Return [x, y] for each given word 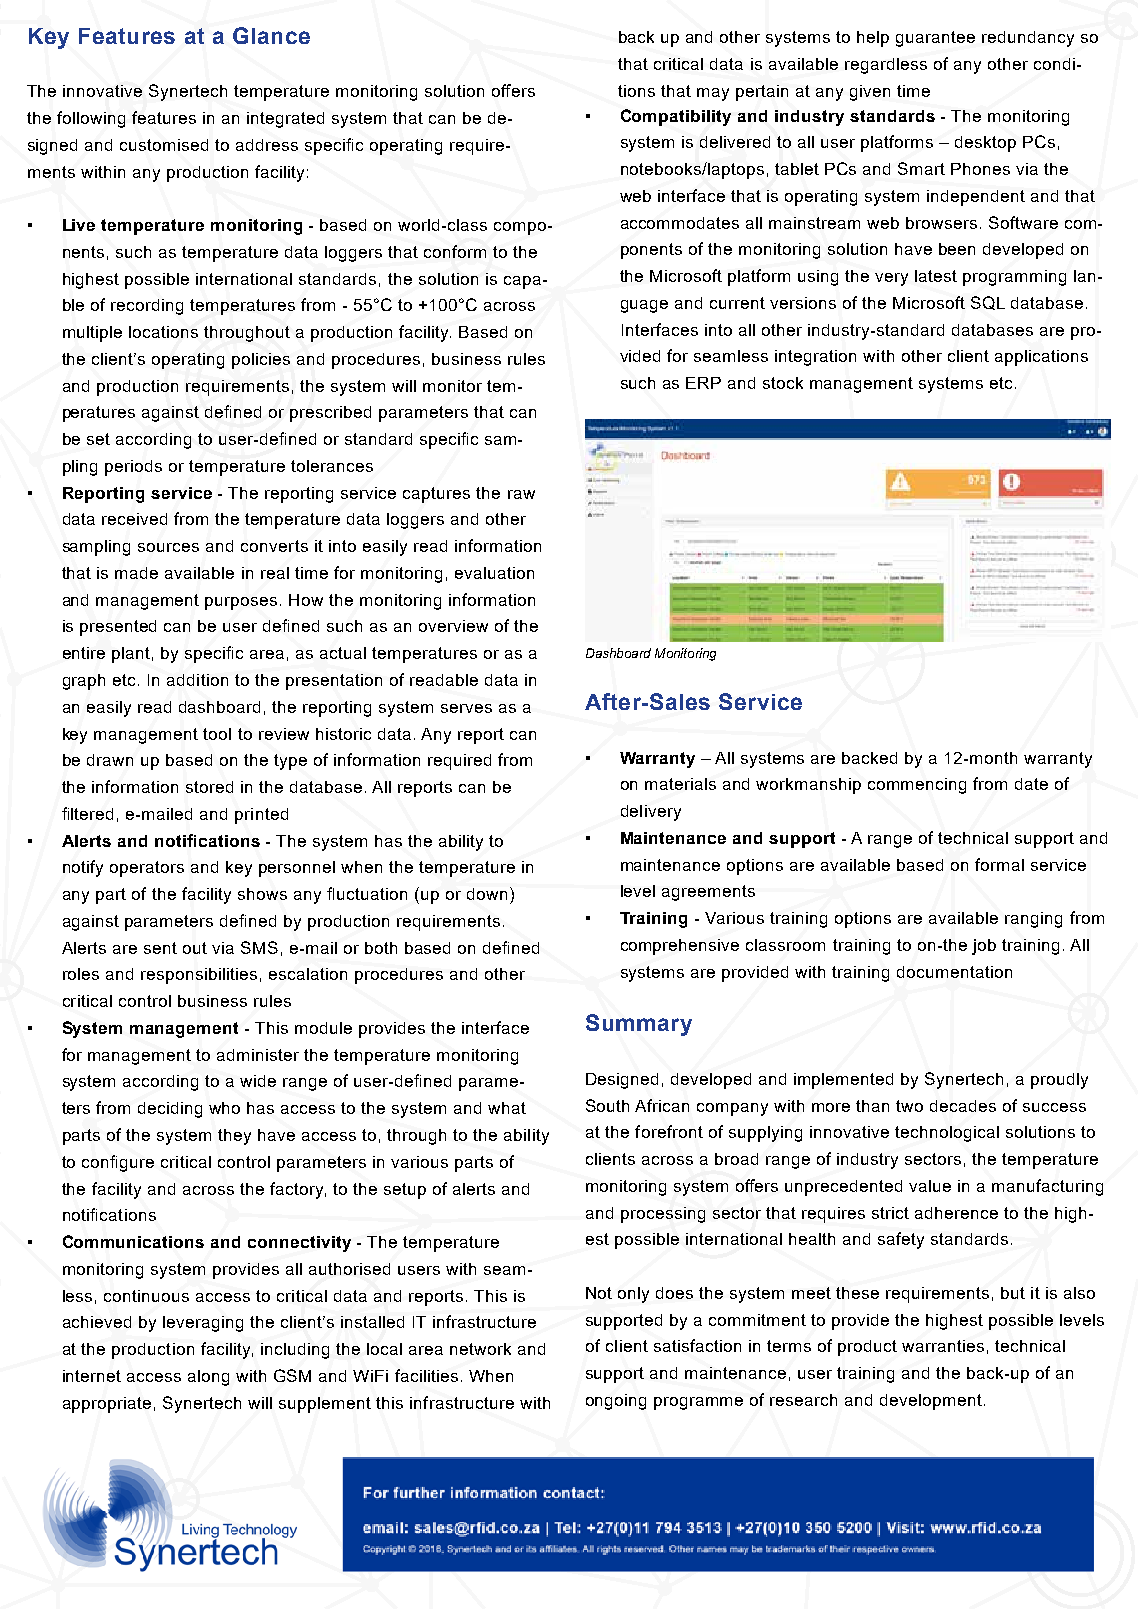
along [208, 1378]
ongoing [616, 1402]
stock [783, 383]
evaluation [494, 573]
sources [168, 547]
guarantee [935, 39]
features [164, 117]
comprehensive [680, 947]
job [984, 947]
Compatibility [676, 117]
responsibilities [199, 976]
